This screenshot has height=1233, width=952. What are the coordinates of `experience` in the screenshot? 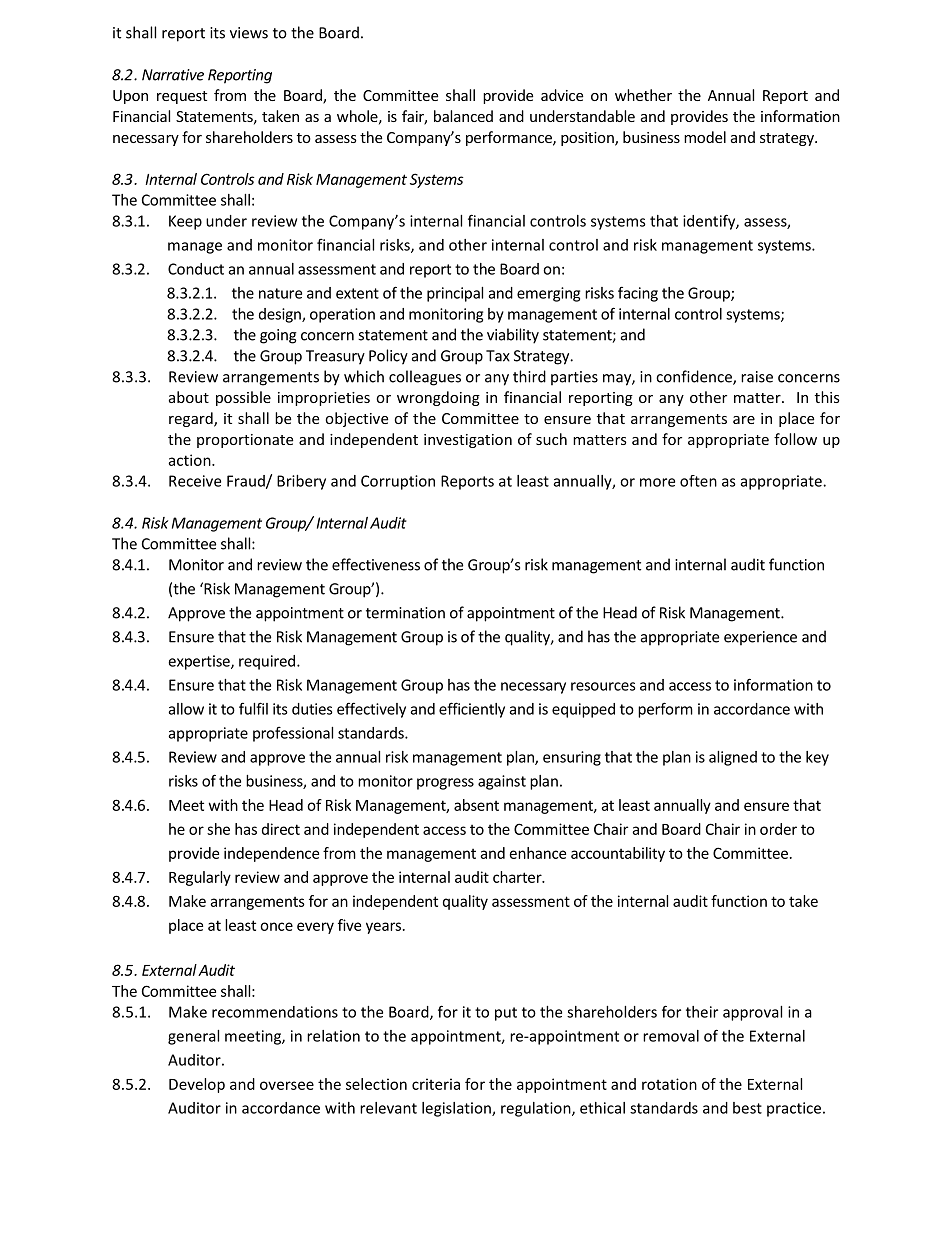 It's located at (760, 638).
